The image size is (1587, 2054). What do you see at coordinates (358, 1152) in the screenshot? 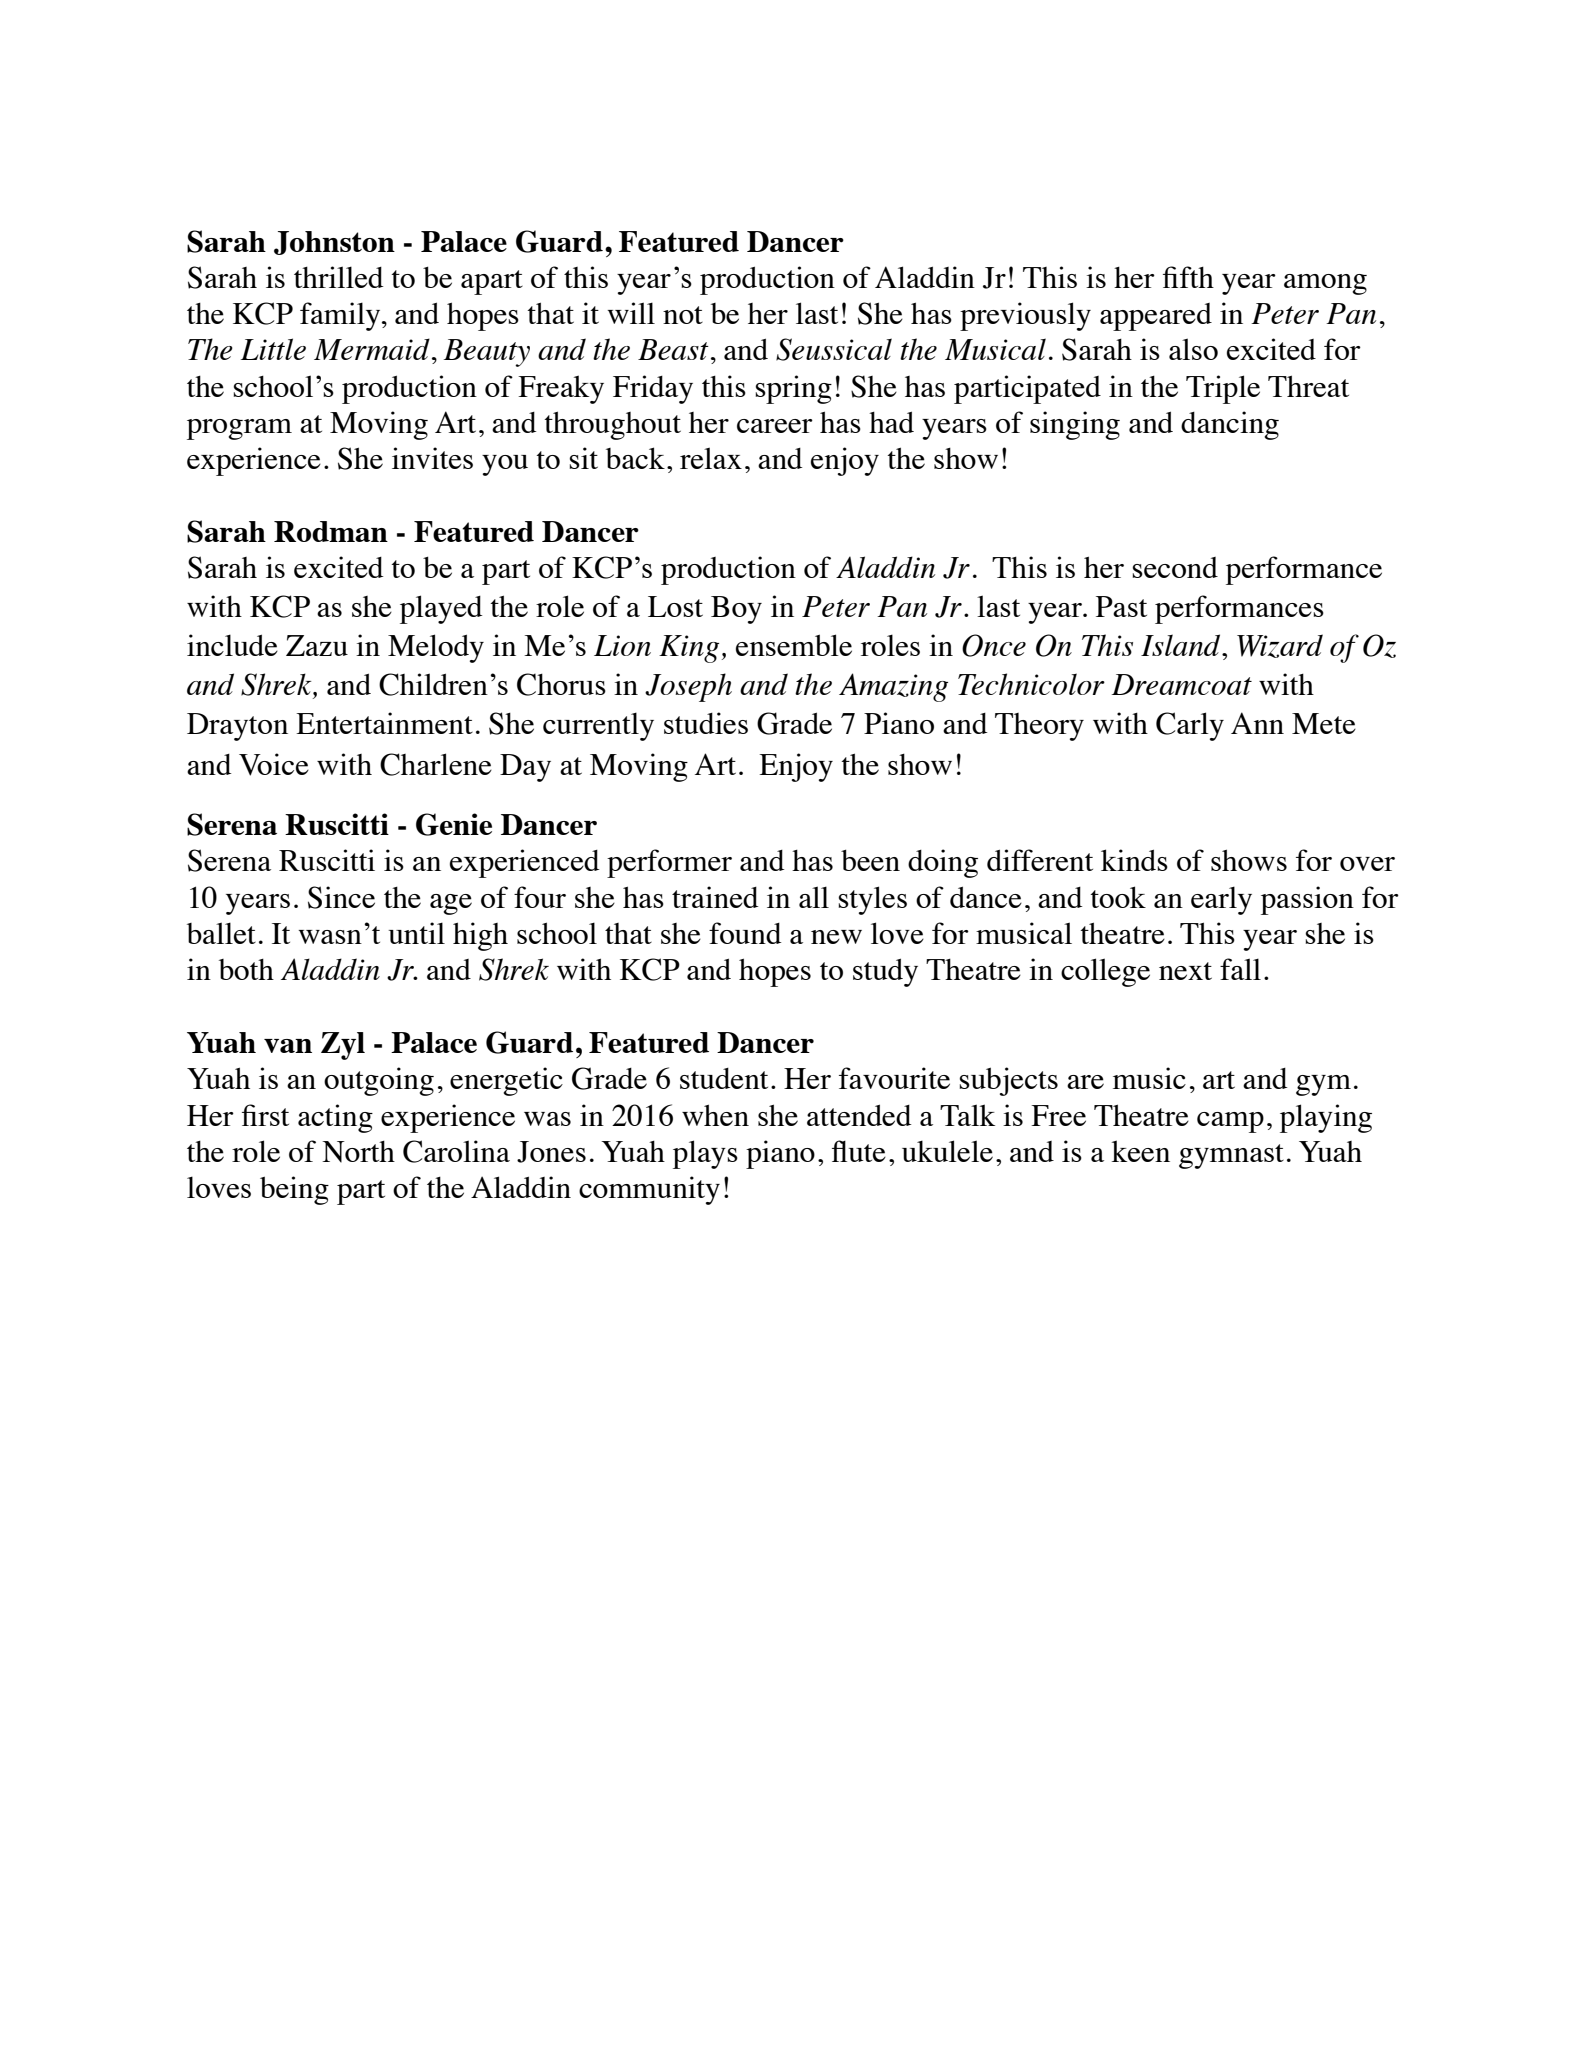
I see `North` at bounding box center [358, 1152].
